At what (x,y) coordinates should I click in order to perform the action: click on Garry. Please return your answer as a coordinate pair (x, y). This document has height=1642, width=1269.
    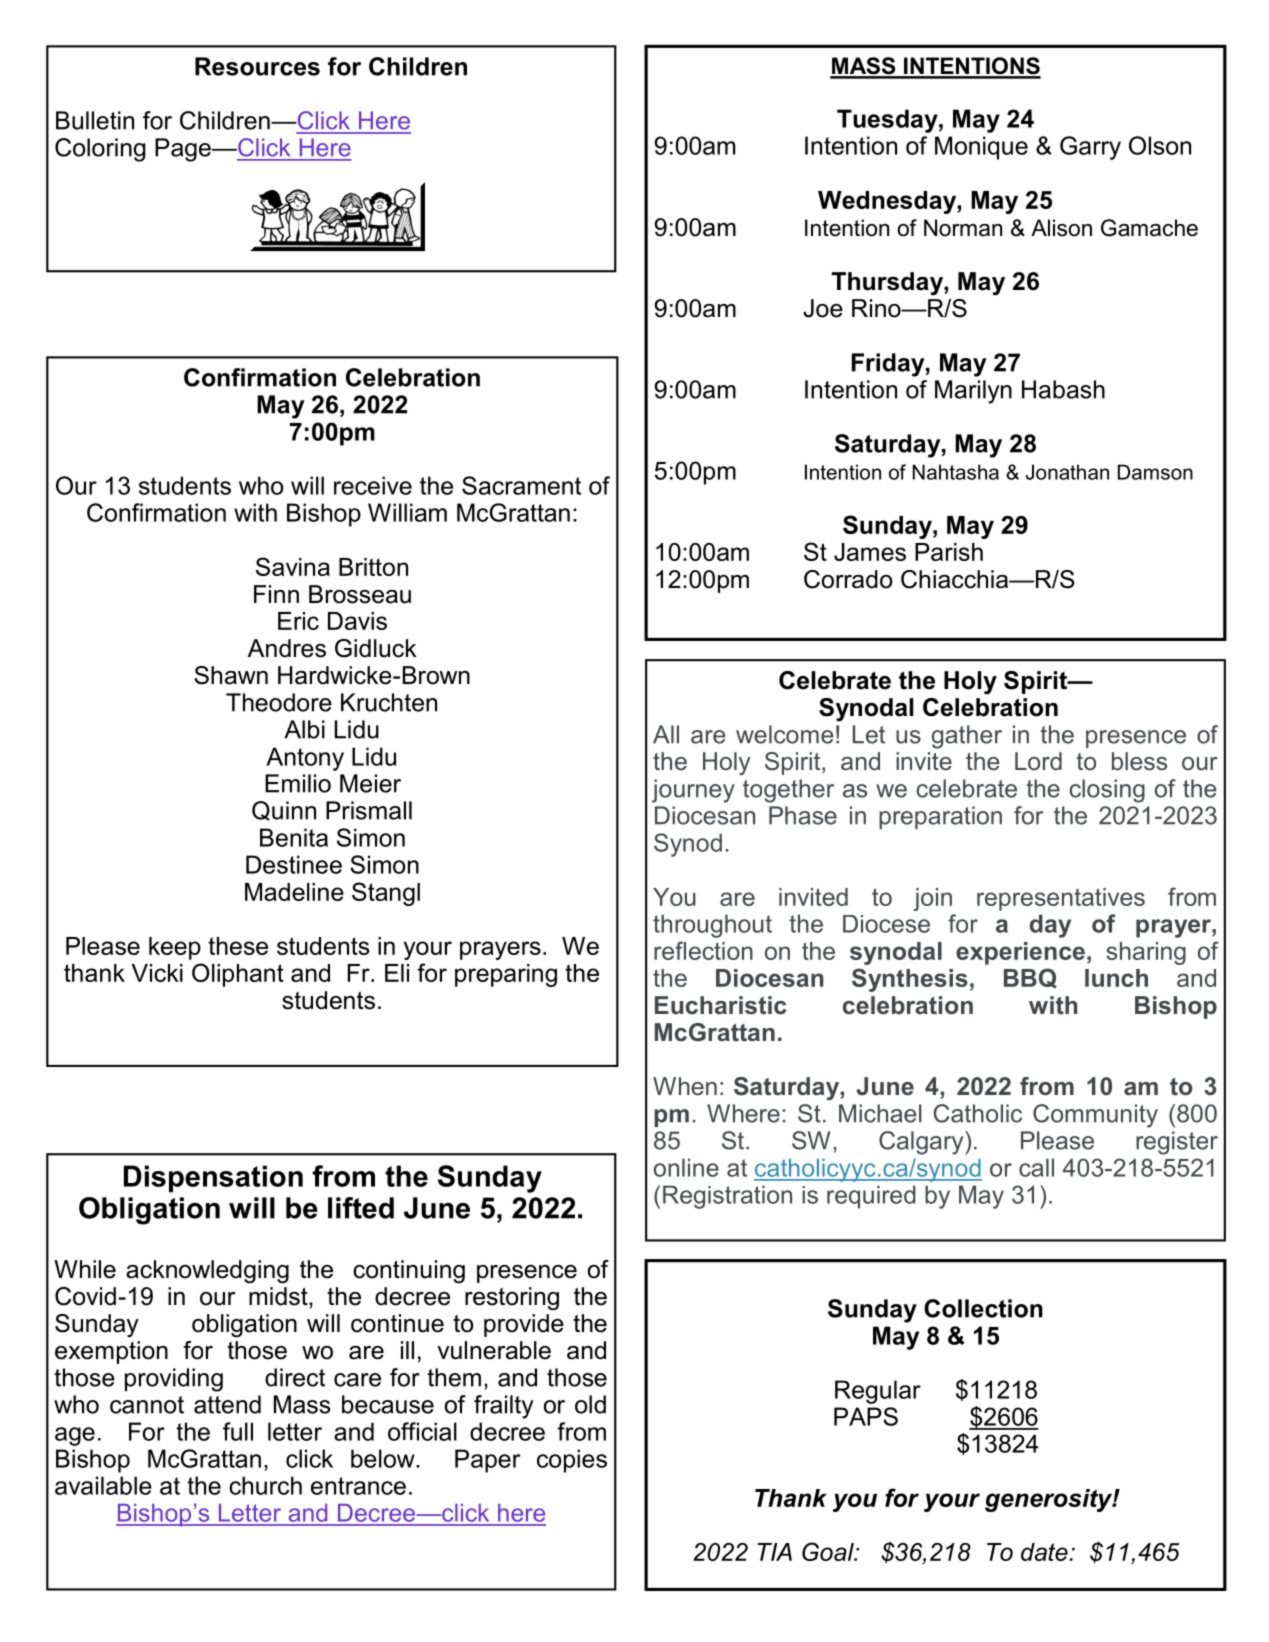
    Looking at the image, I should click on (1090, 148).
